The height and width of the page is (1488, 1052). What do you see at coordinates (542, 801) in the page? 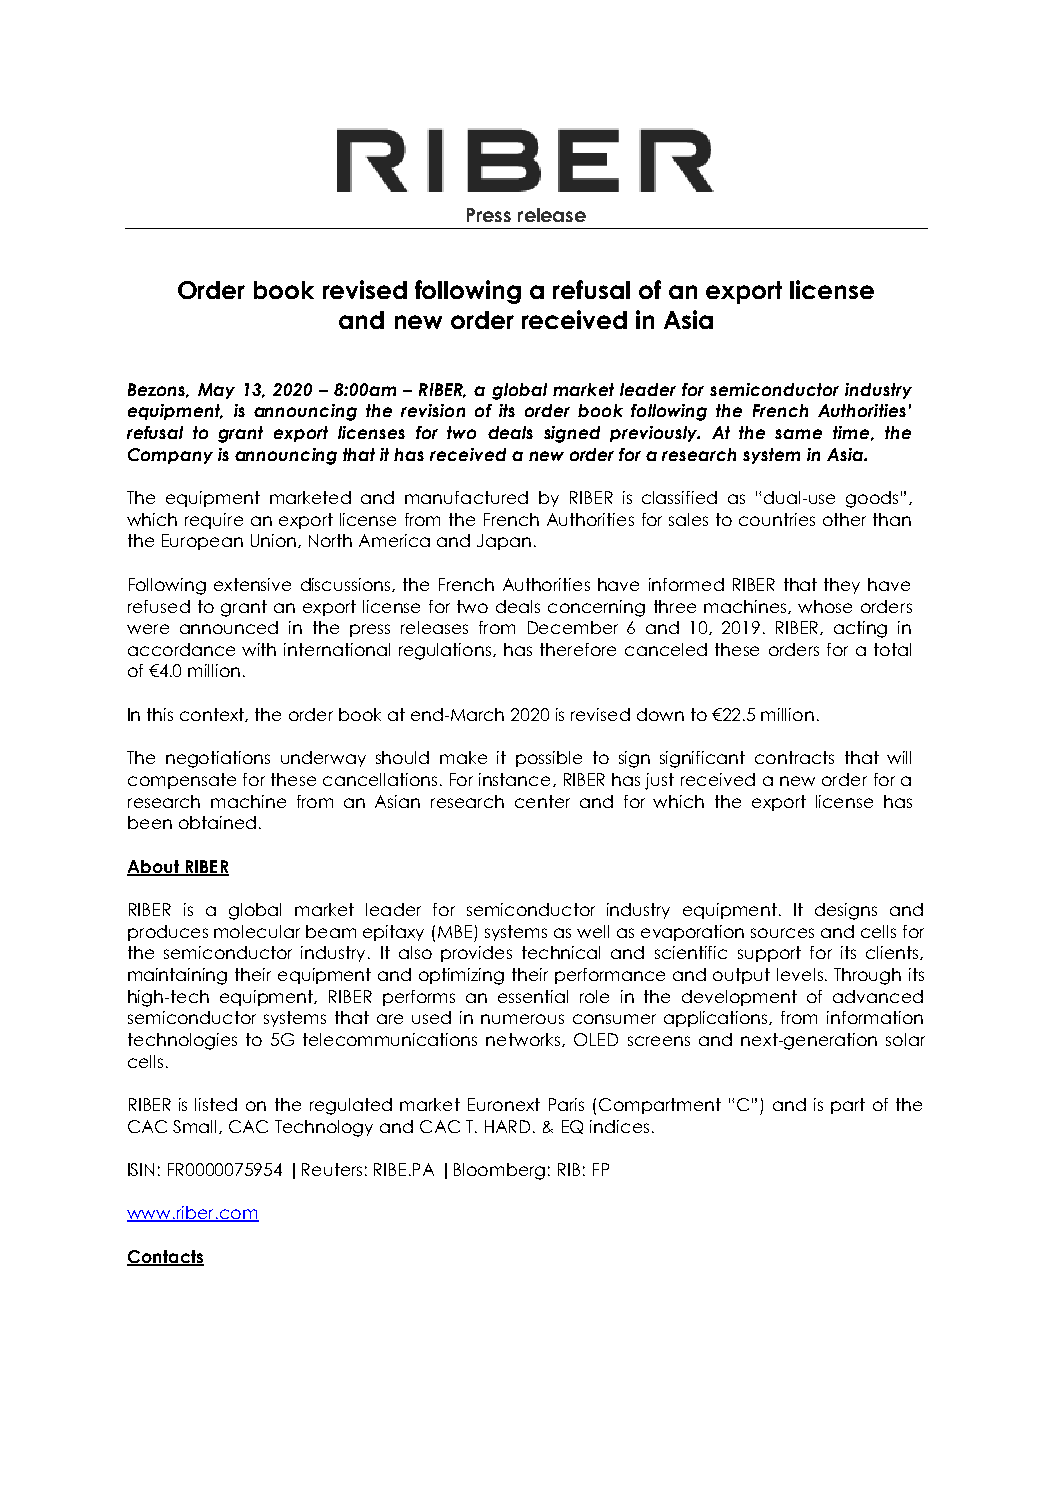
I see `center` at bounding box center [542, 801].
